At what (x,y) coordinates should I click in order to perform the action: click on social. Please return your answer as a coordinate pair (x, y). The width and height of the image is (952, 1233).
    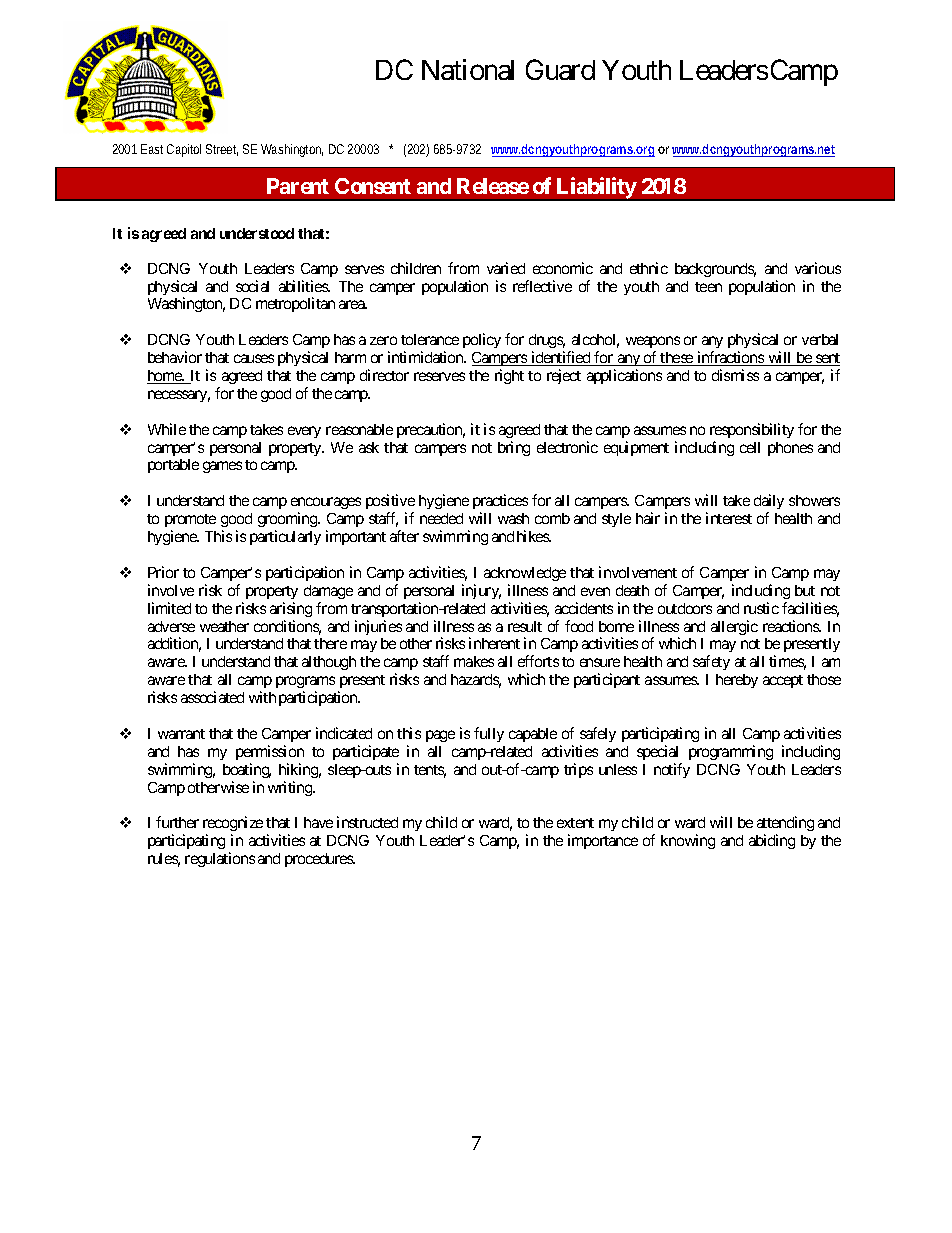
    Looking at the image, I should click on (252, 286).
